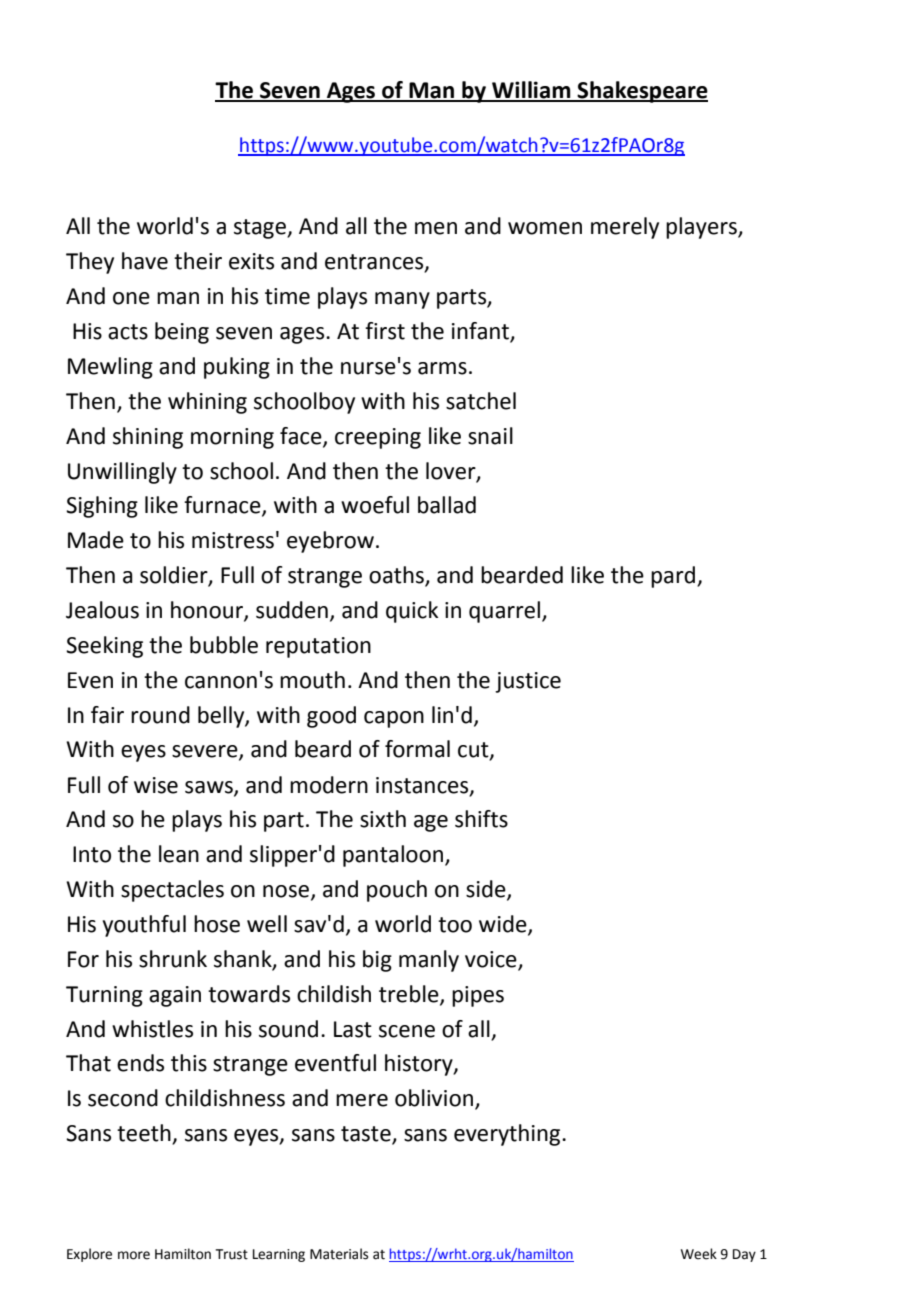 The image size is (924, 1307). Describe the element at coordinates (394, 719) in the document. I see `capon` at that location.
